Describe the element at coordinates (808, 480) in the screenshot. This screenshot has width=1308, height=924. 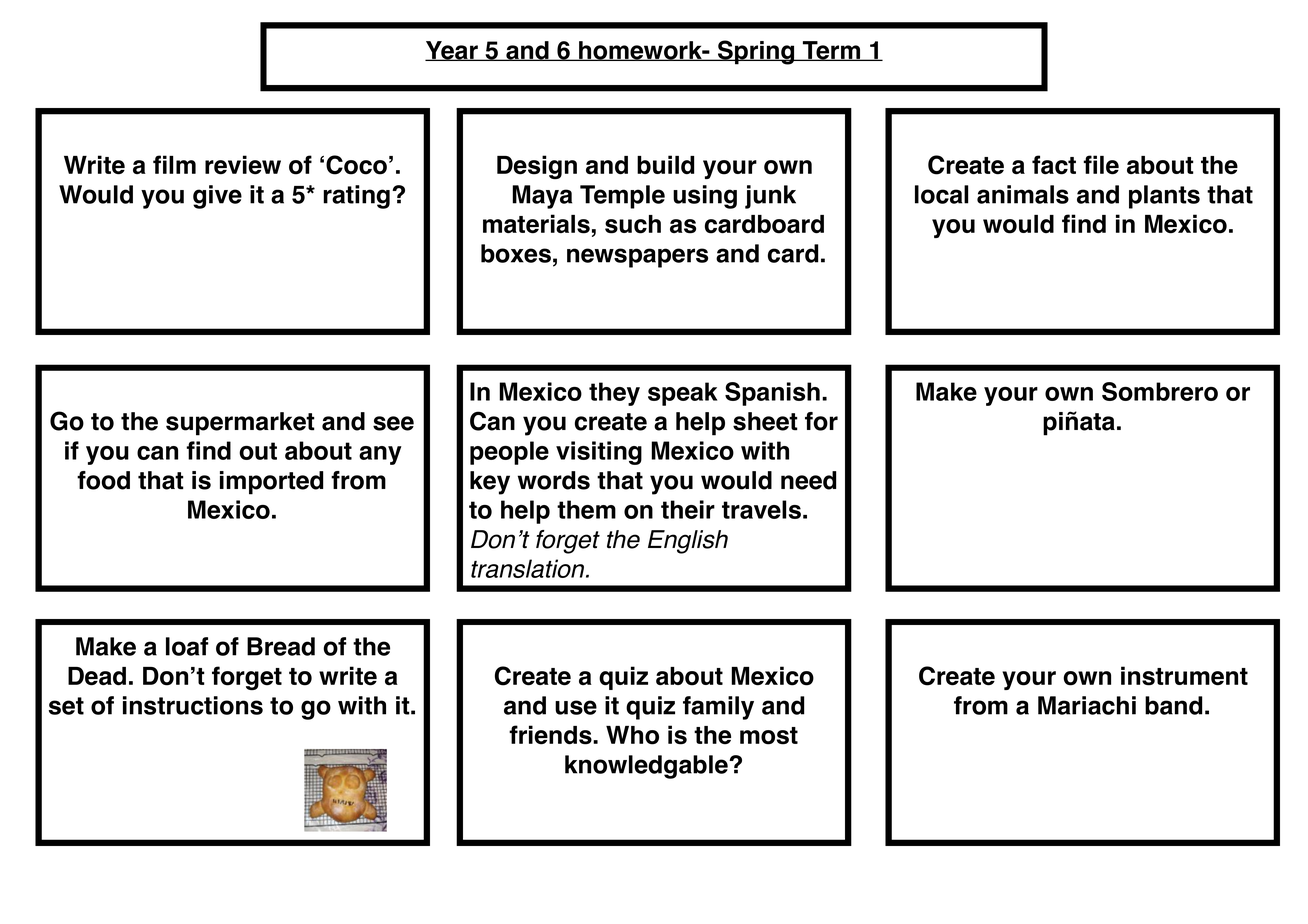
I see `need` at that location.
